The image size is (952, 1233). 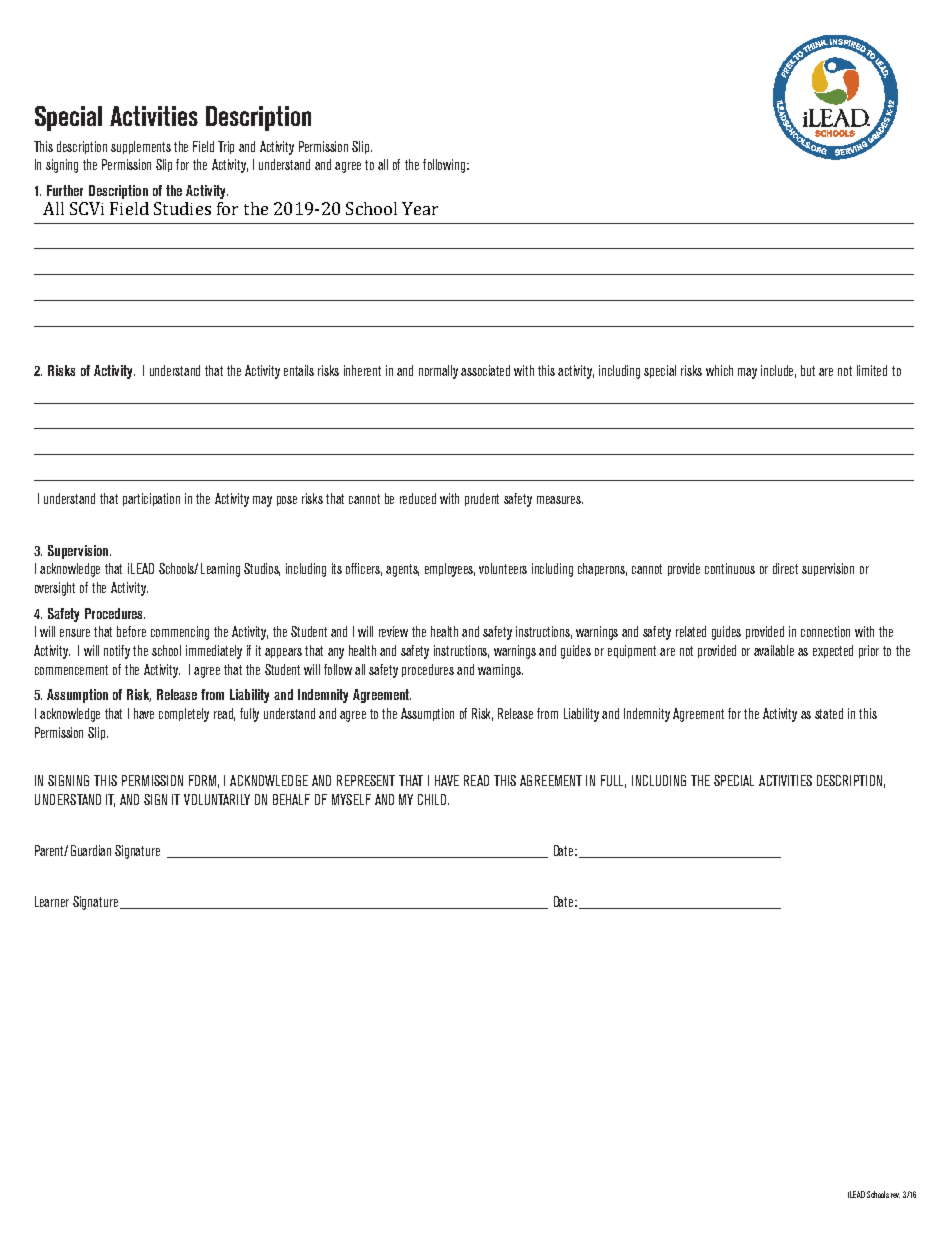 What do you see at coordinates (785, 568) in the page?
I see `direct` at bounding box center [785, 568].
